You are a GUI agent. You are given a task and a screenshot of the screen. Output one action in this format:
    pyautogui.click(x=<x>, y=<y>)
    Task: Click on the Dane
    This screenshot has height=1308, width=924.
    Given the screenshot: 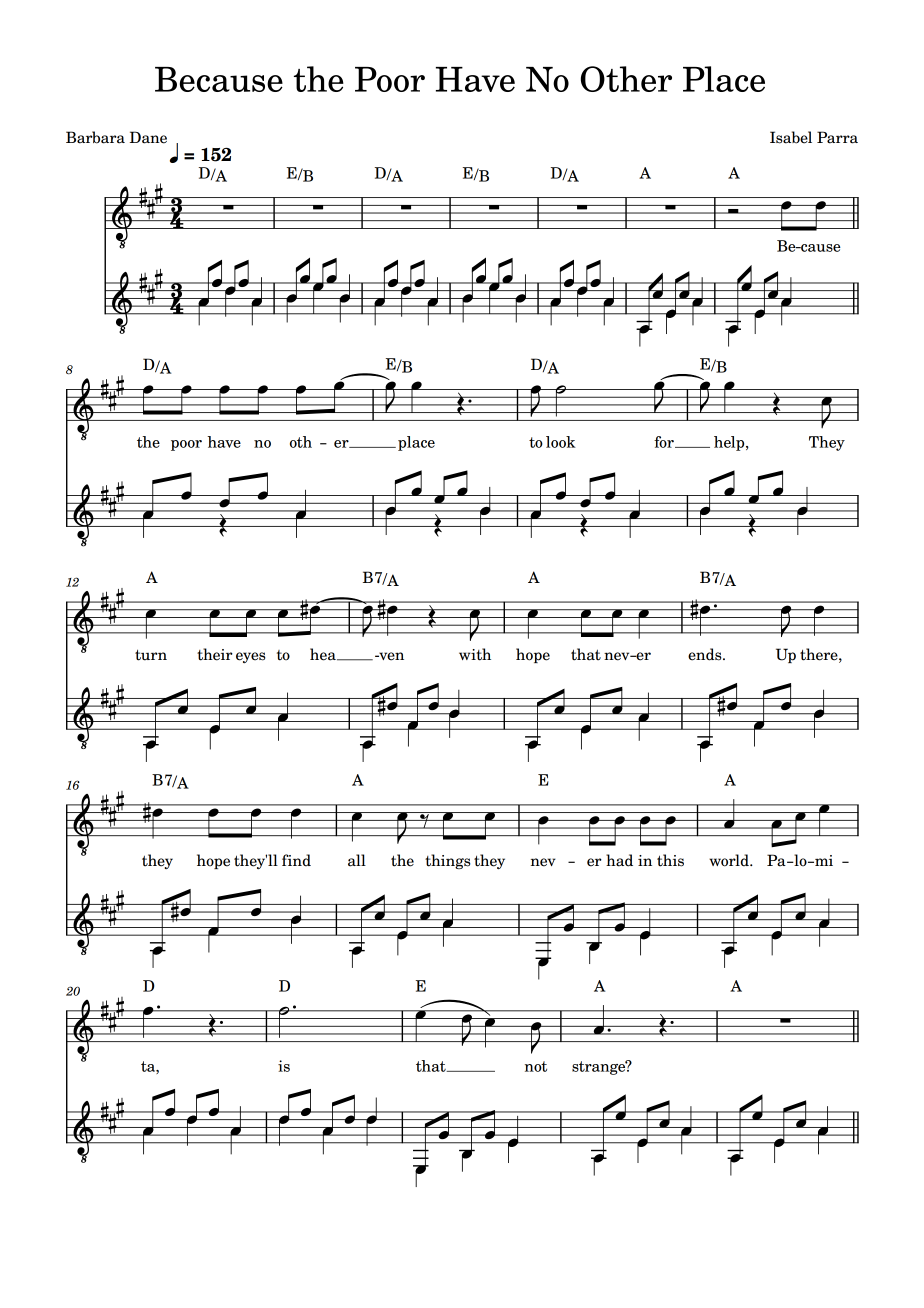 What is the action you would take?
    pyautogui.click(x=148, y=137)
